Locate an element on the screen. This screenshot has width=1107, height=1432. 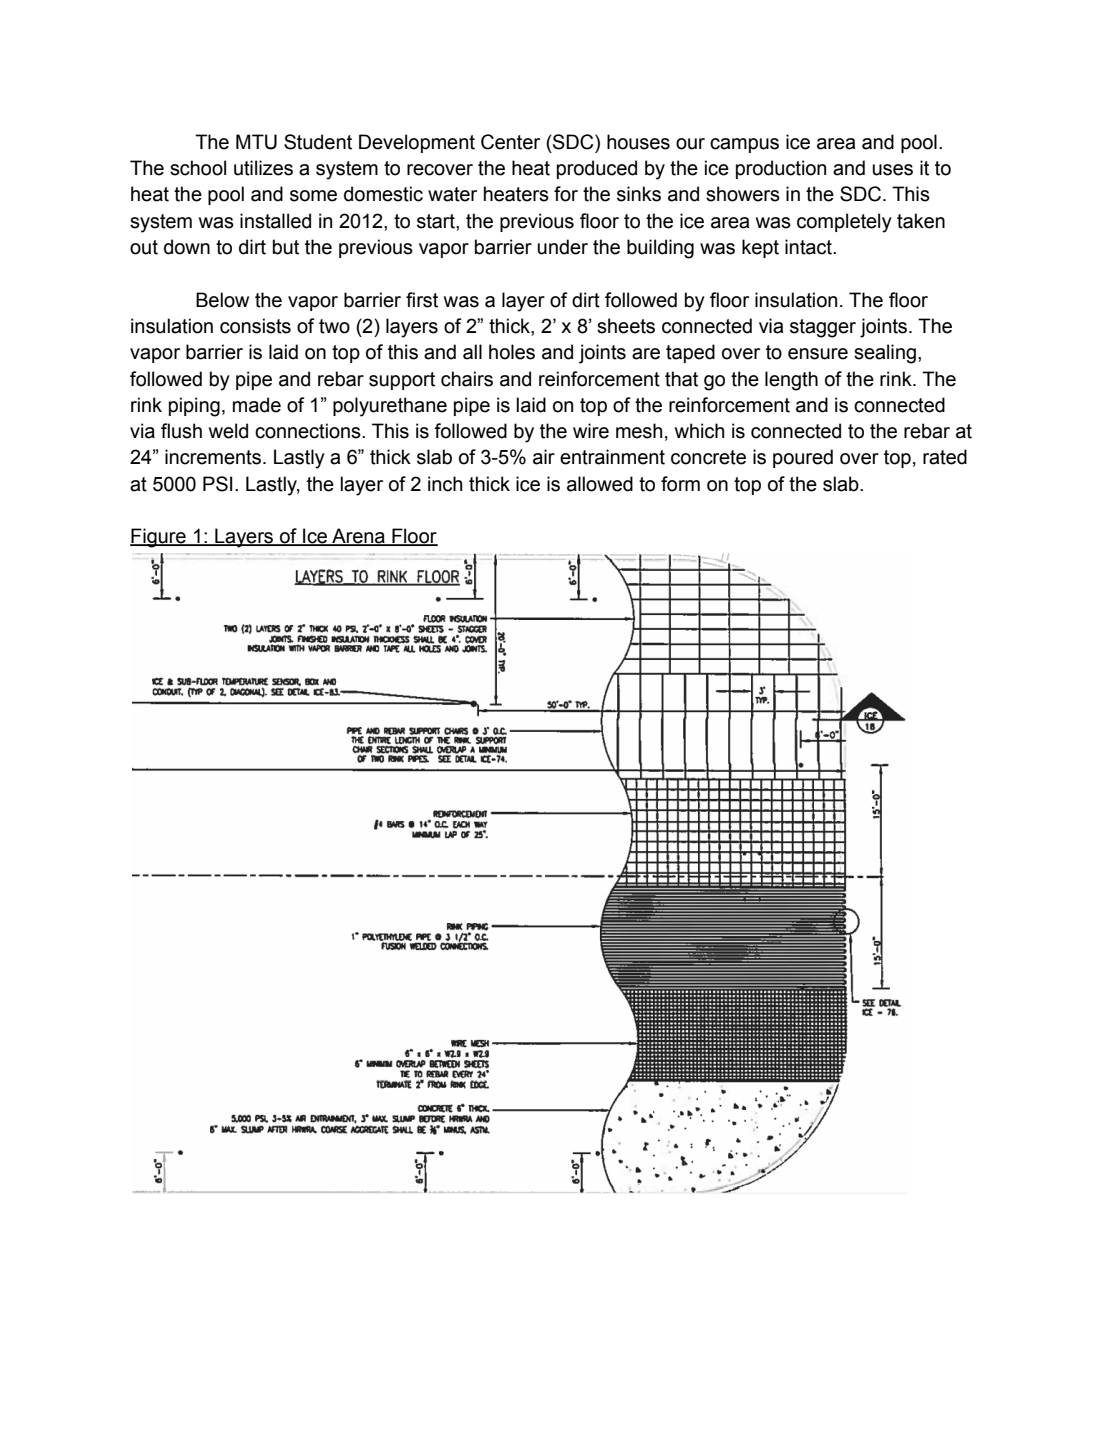
consists is located at coordinates (255, 326).
